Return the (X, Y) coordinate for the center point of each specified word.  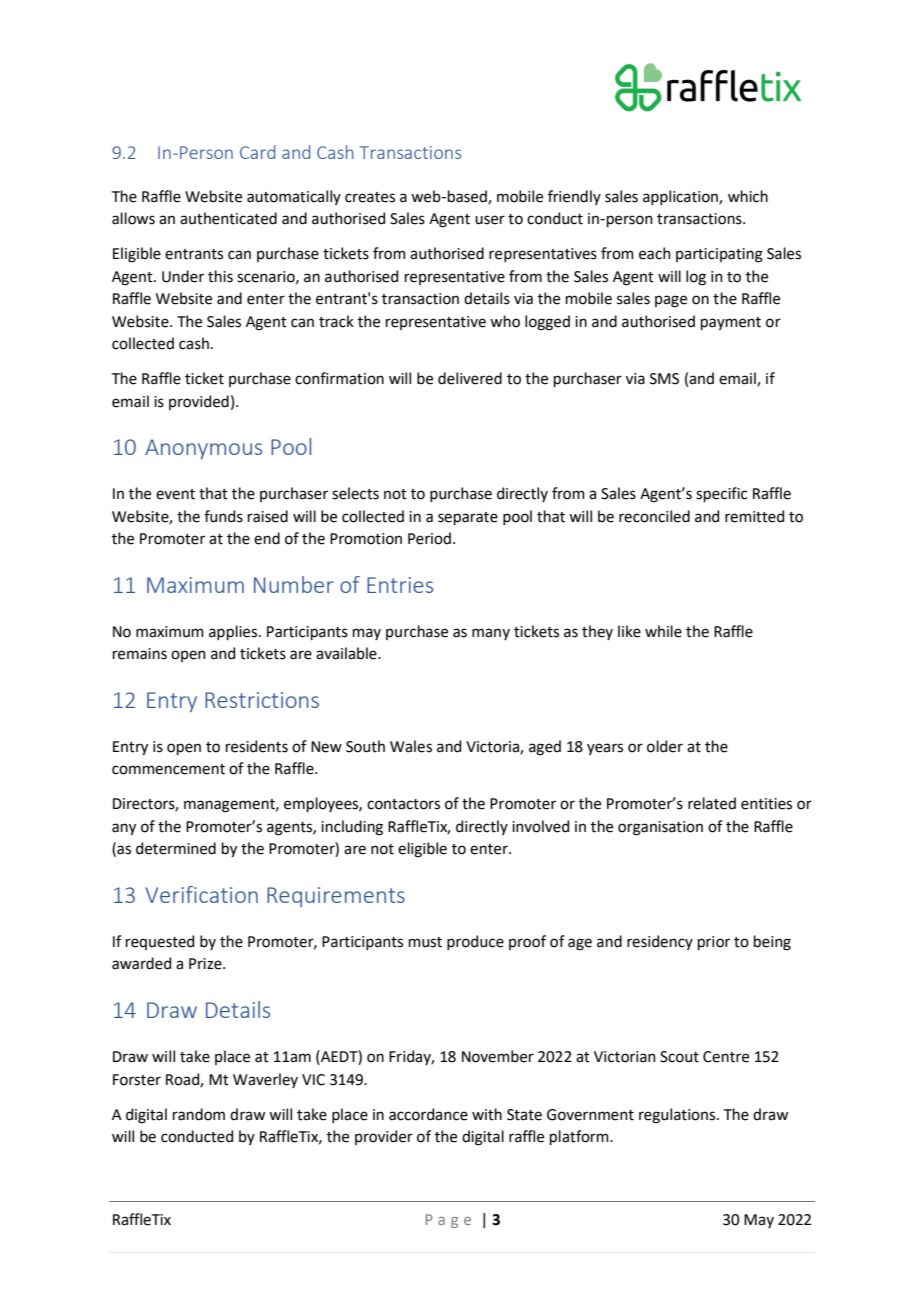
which (748, 196)
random (199, 1114)
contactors (403, 804)
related (712, 803)
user (490, 220)
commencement (168, 769)
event (175, 494)
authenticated (228, 218)
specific (721, 494)
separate (468, 518)
